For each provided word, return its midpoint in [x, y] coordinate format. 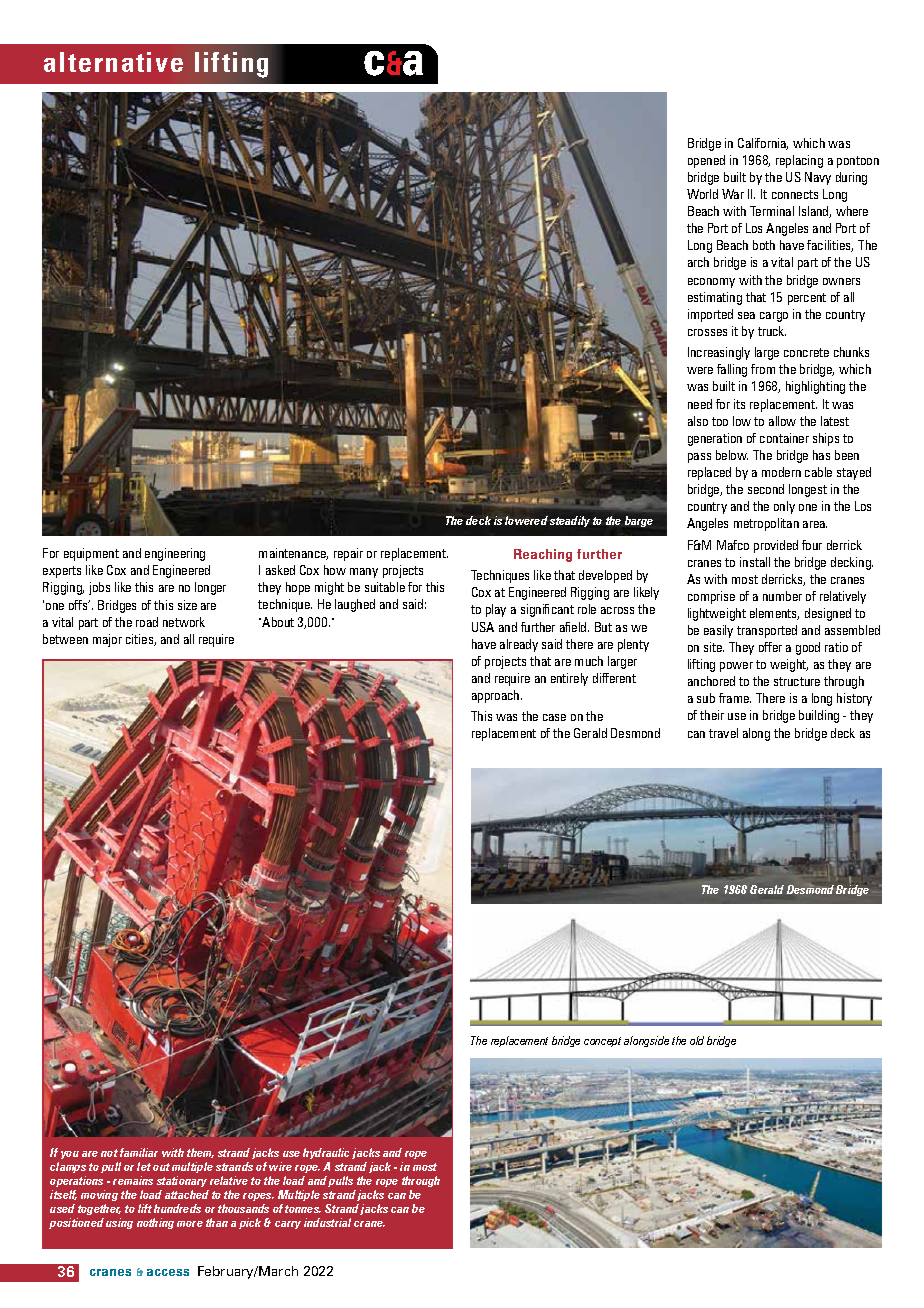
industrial [327, 1222]
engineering [175, 554]
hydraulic [326, 1155]
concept [602, 1042]
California [763, 144]
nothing [155, 1223]
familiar [139, 1152]
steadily [570, 521]
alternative [113, 62]
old [697, 1040]
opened [706, 161]
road [147, 622]
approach [497, 696]
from [763, 369]
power [736, 667]
